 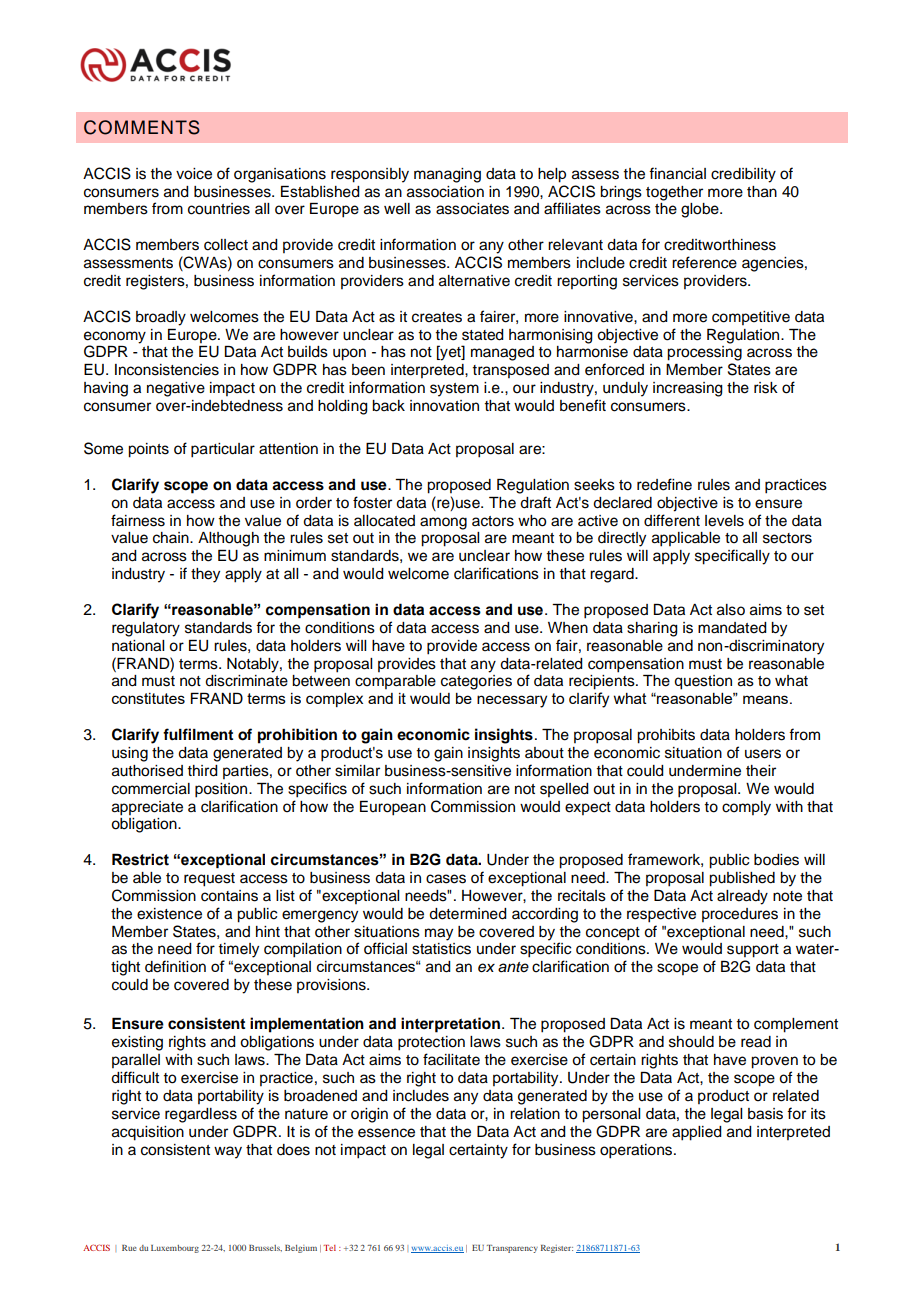 I want to click on categories, so click(x=476, y=682).
